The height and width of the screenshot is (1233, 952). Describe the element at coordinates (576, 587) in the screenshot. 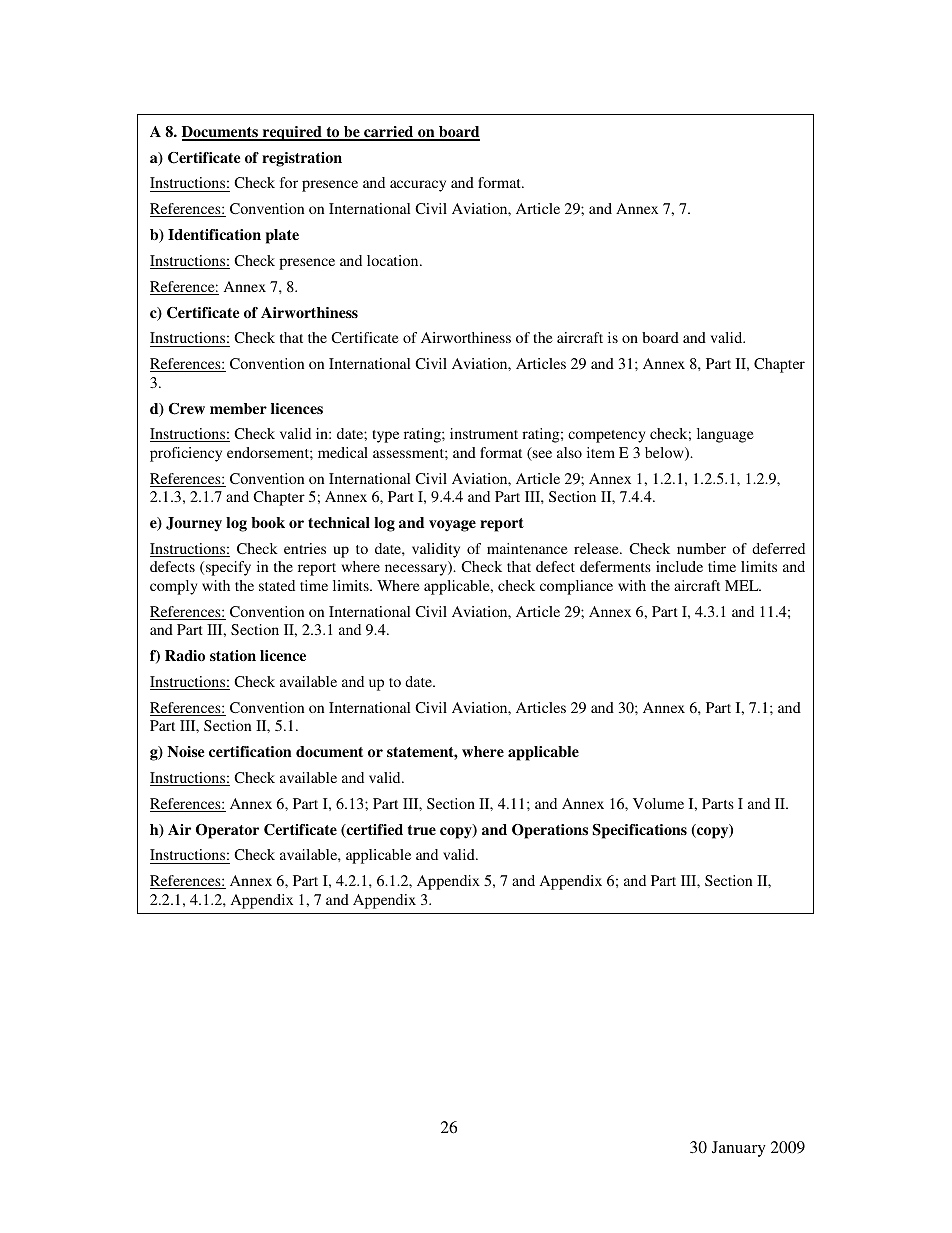

I see `compliance` at that location.
